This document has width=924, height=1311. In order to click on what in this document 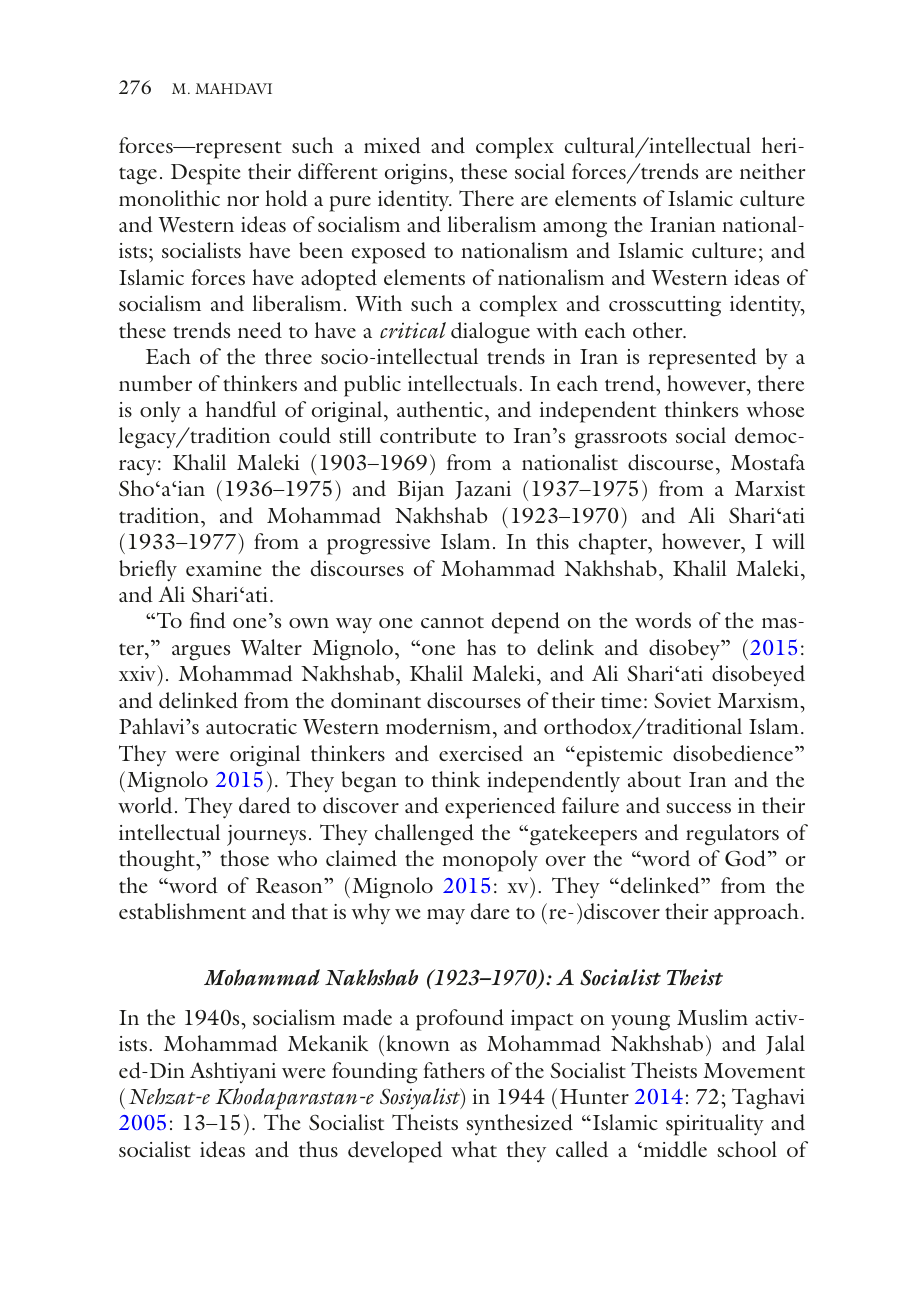, I will do `click(474, 1149)`.
